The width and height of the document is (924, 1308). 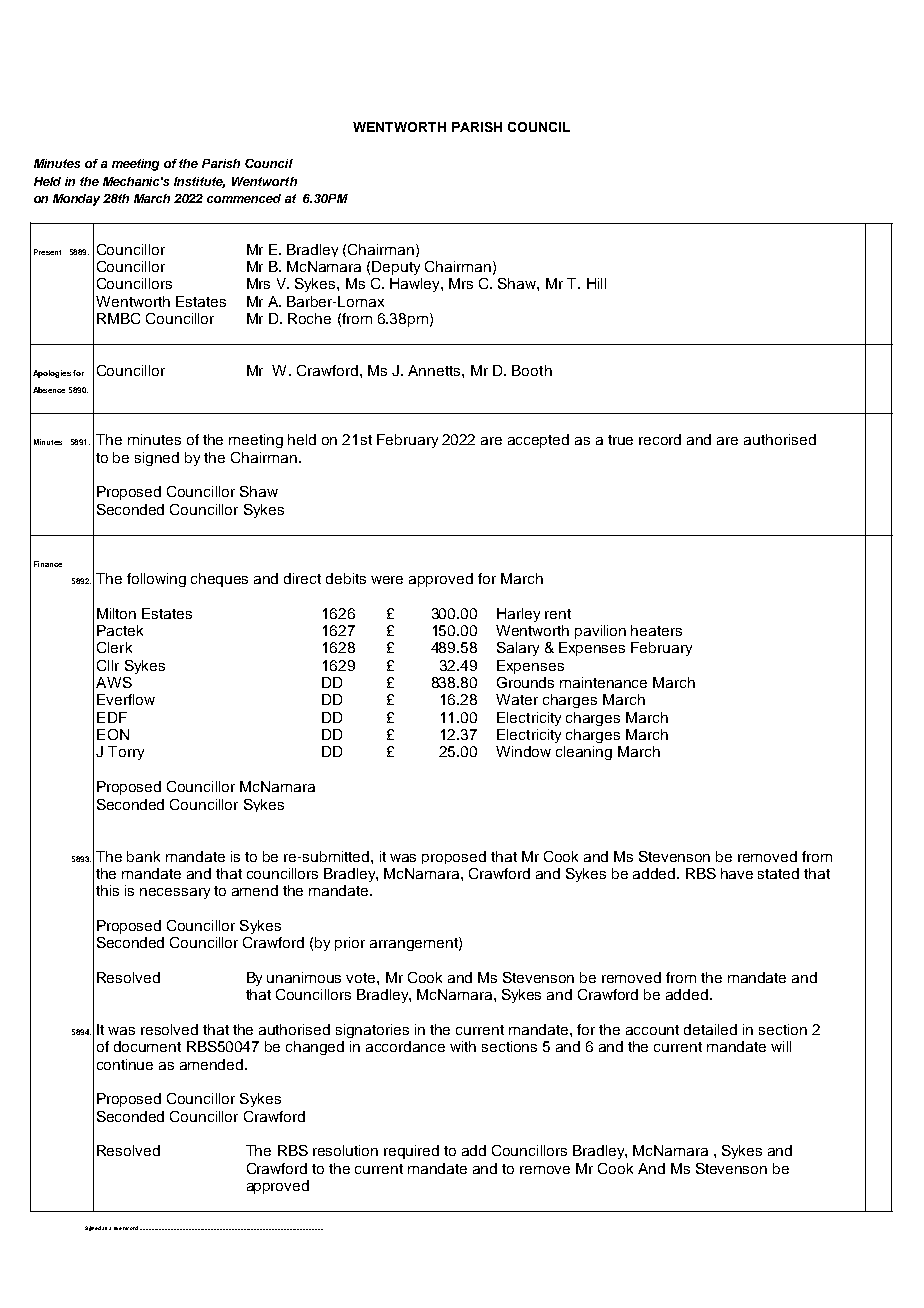 What do you see at coordinates (411, 1152) in the document?
I see `required` at bounding box center [411, 1152].
